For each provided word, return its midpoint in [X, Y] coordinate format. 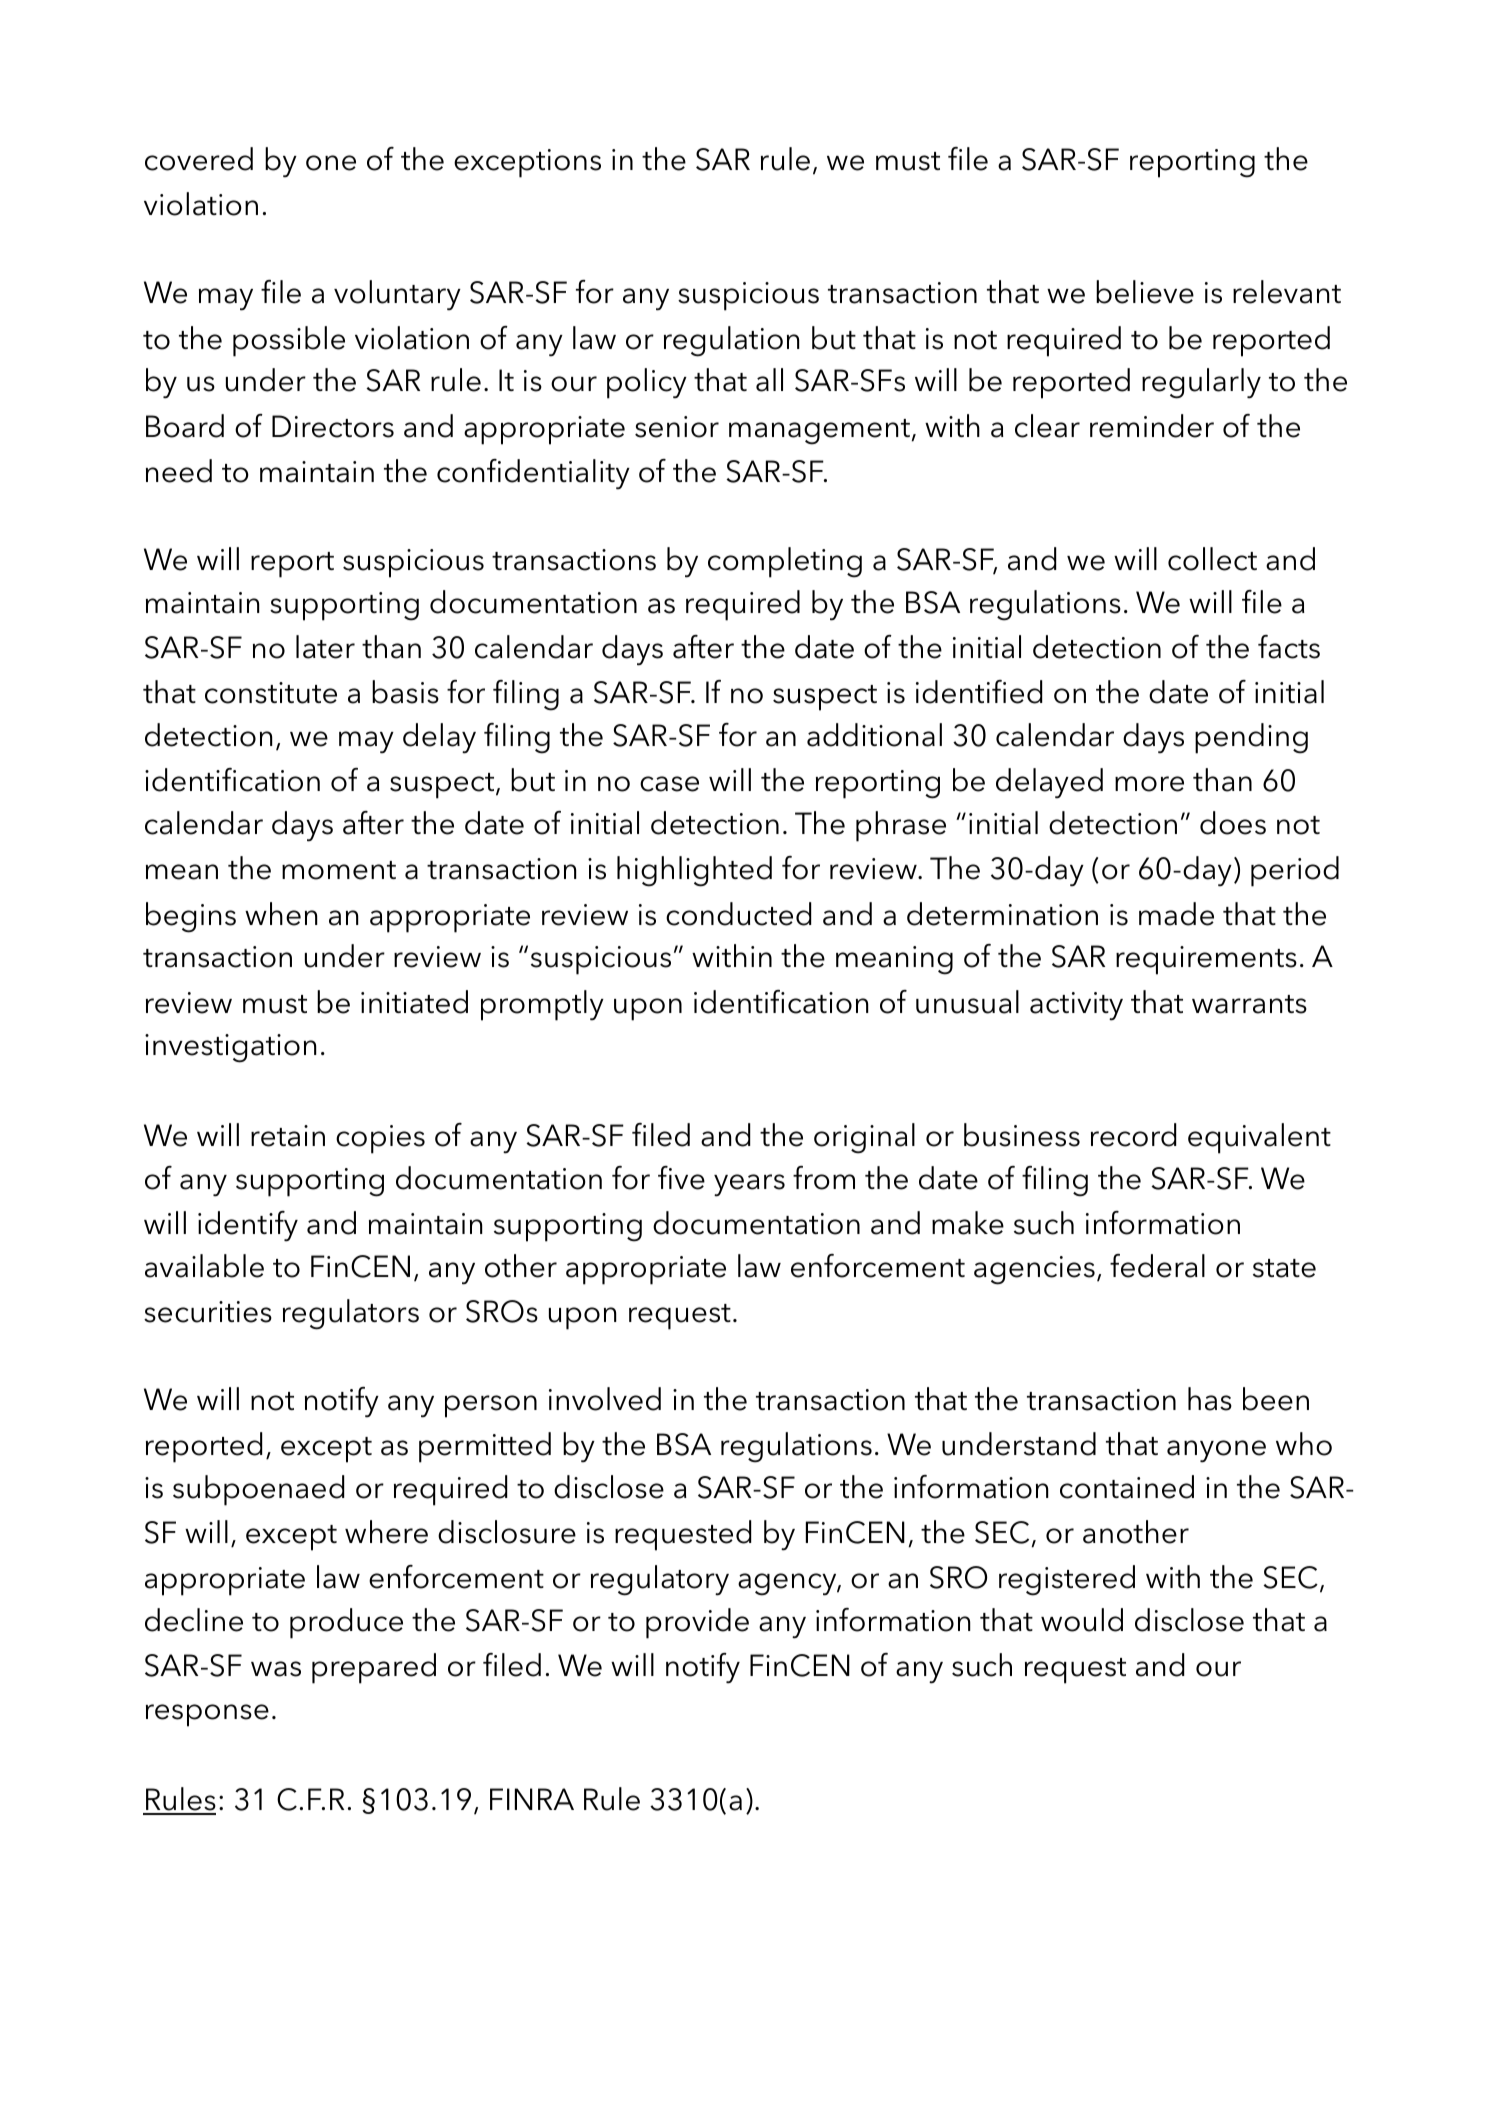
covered [199, 159]
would [1082, 1620]
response [207, 1715]
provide [697, 1623]
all [769, 380]
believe [1145, 292]
